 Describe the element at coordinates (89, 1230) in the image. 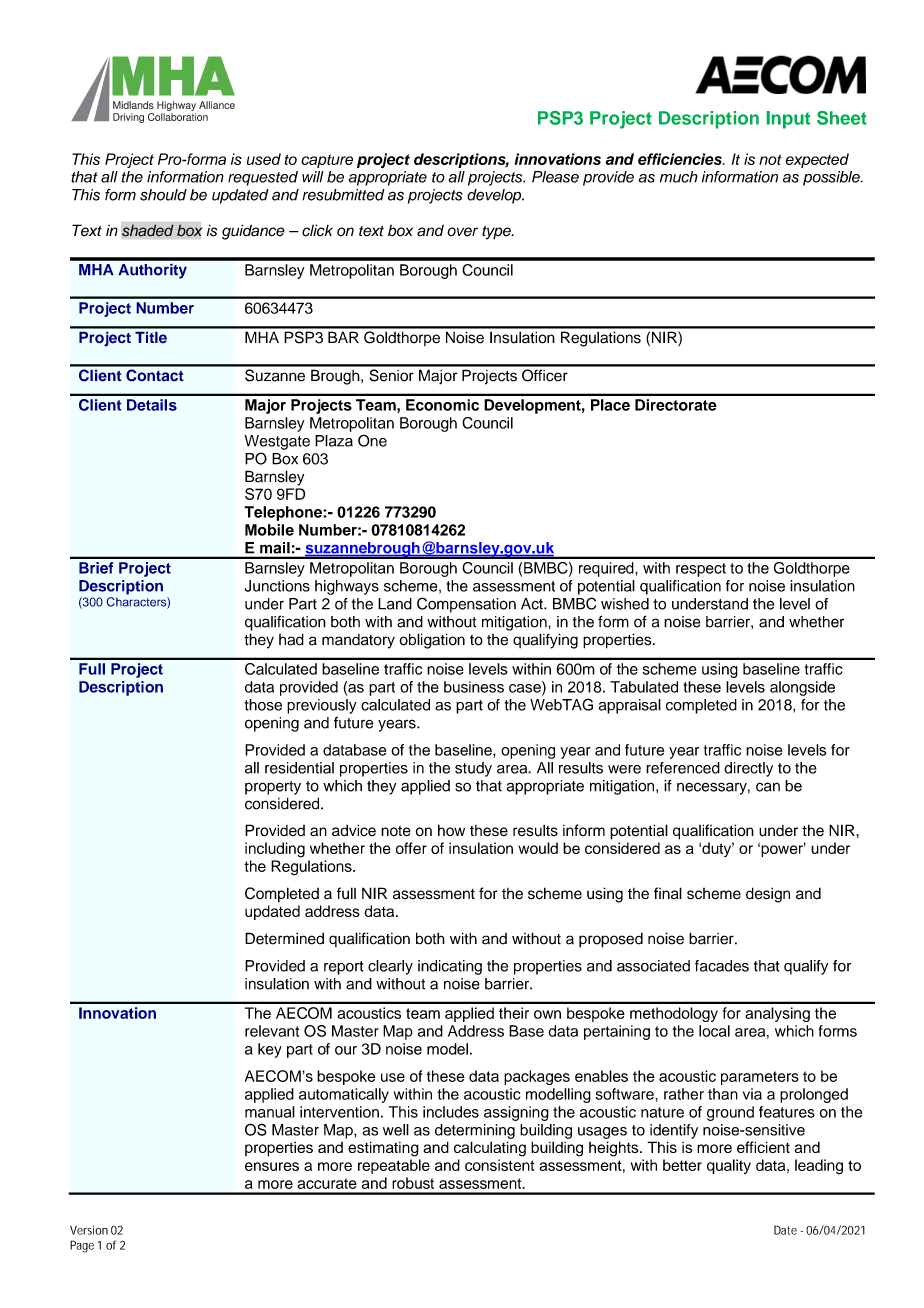

I see `Version` at that location.
